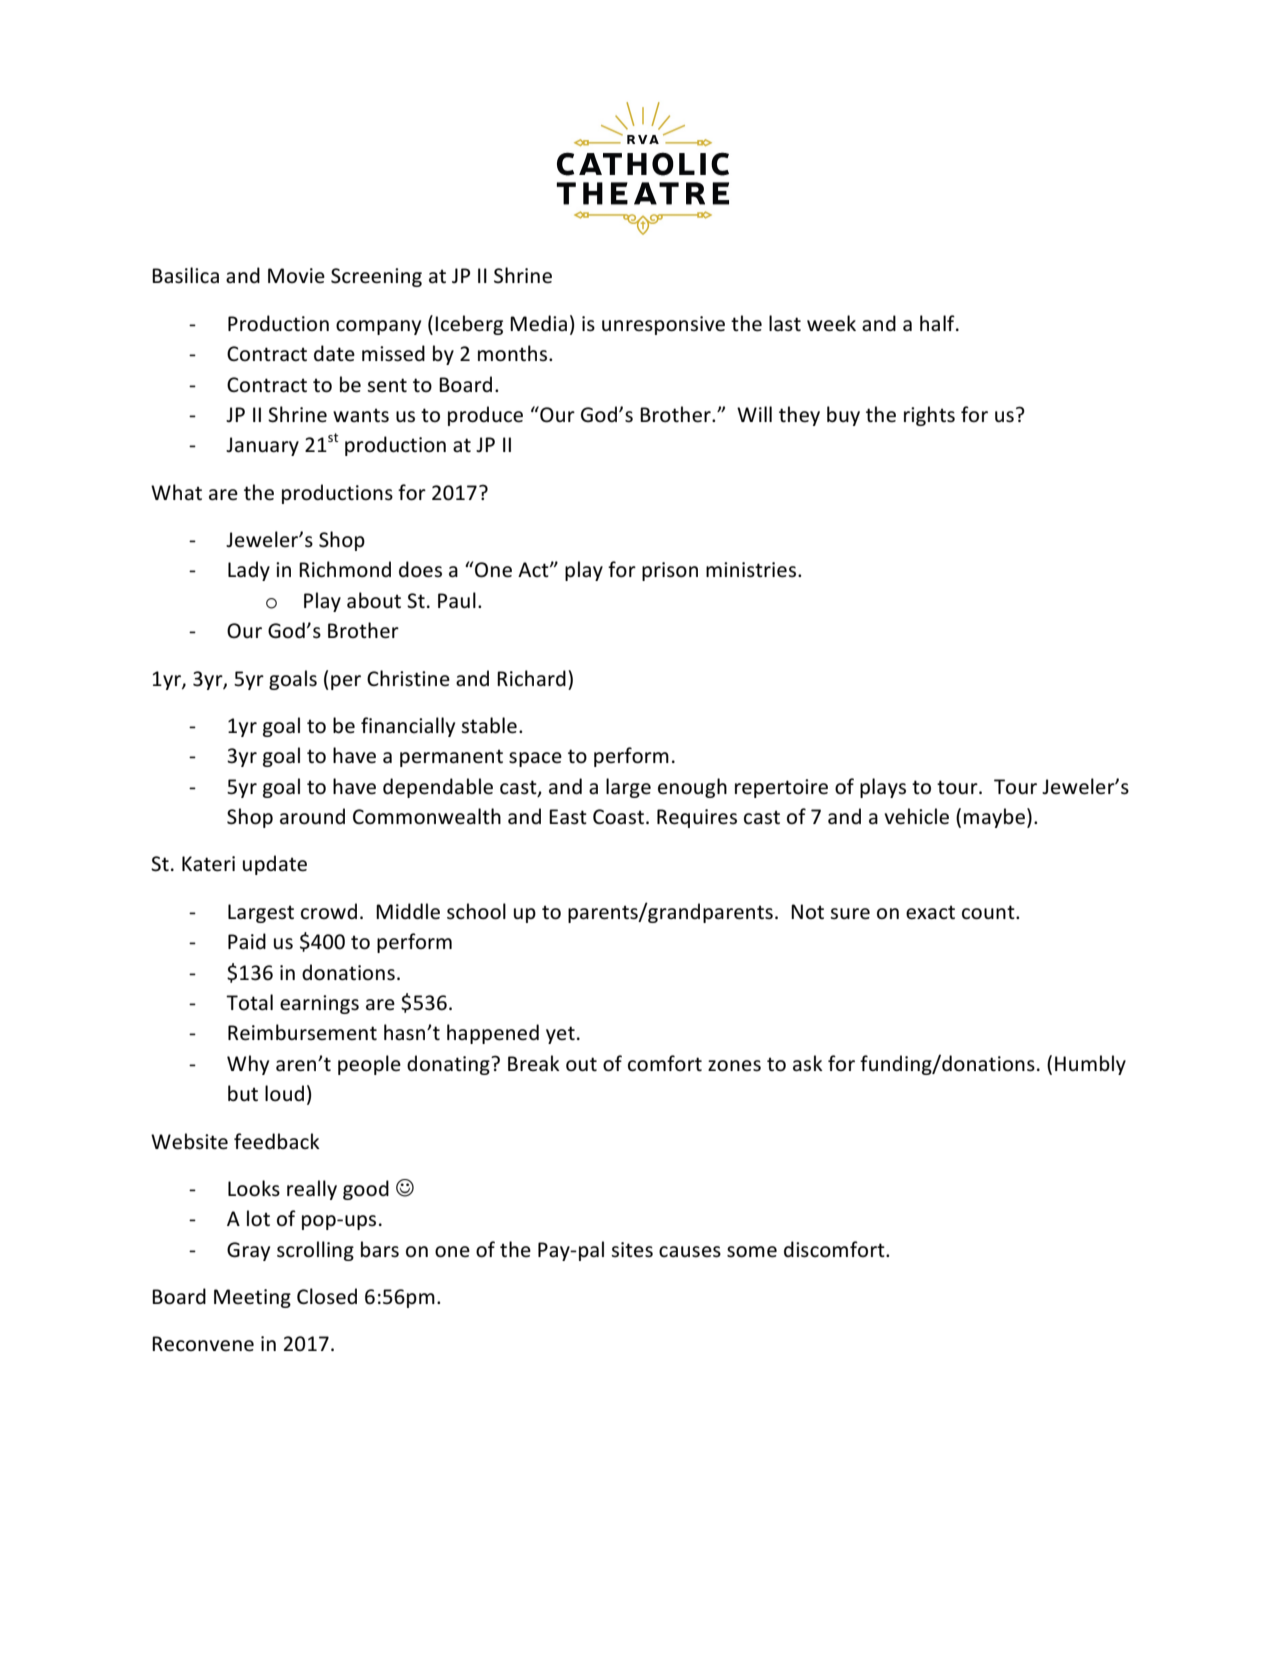 The image size is (1286, 1664). Describe the element at coordinates (938, 323) in the document. I see `half` at that location.
